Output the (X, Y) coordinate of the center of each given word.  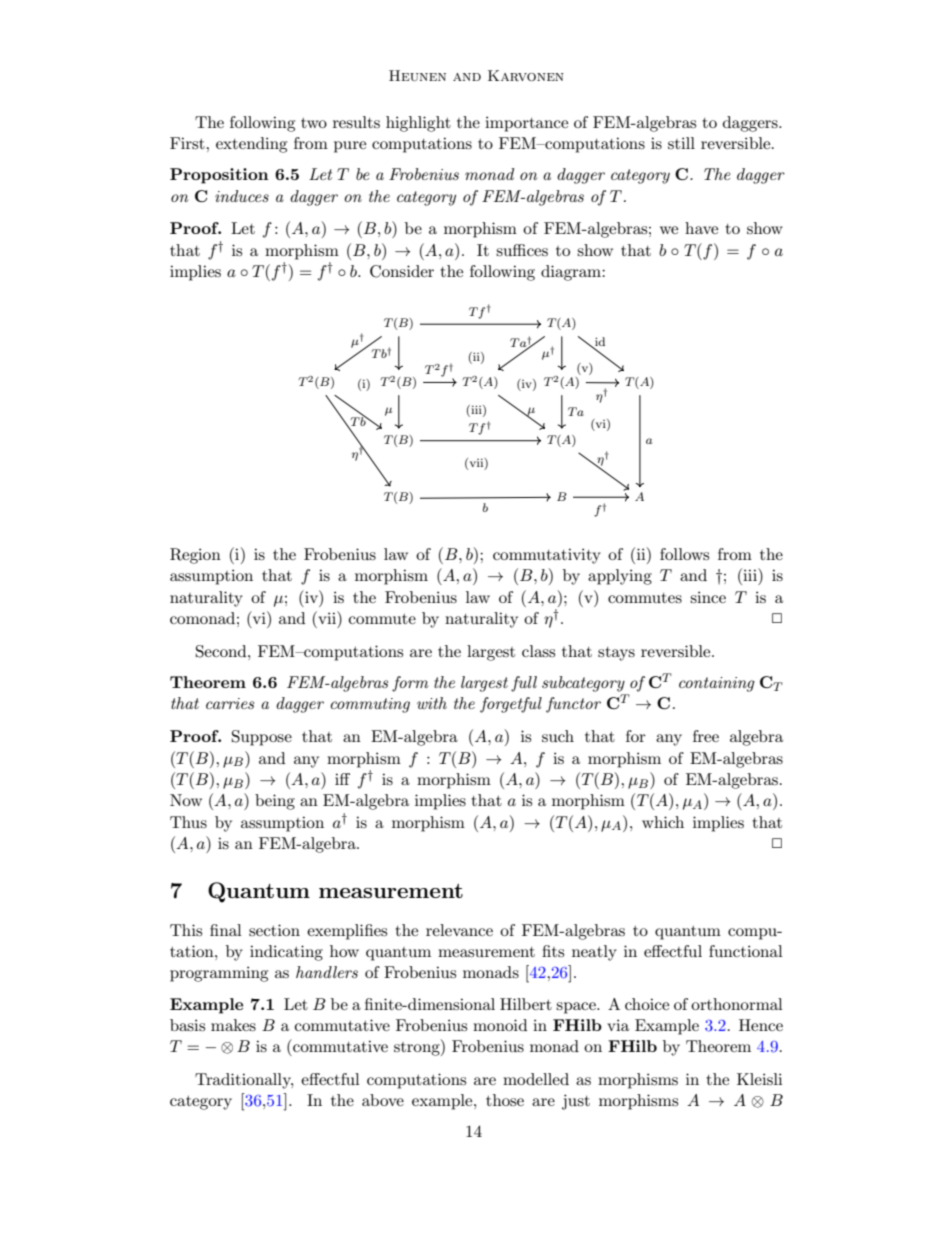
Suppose (262, 738)
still (681, 143)
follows (684, 554)
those (505, 1100)
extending (251, 145)
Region (195, 556)
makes (233, 1025)
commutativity (547, 556)
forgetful (511, 705)
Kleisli (759, 1079)
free (706, 736)
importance (526, 124)
